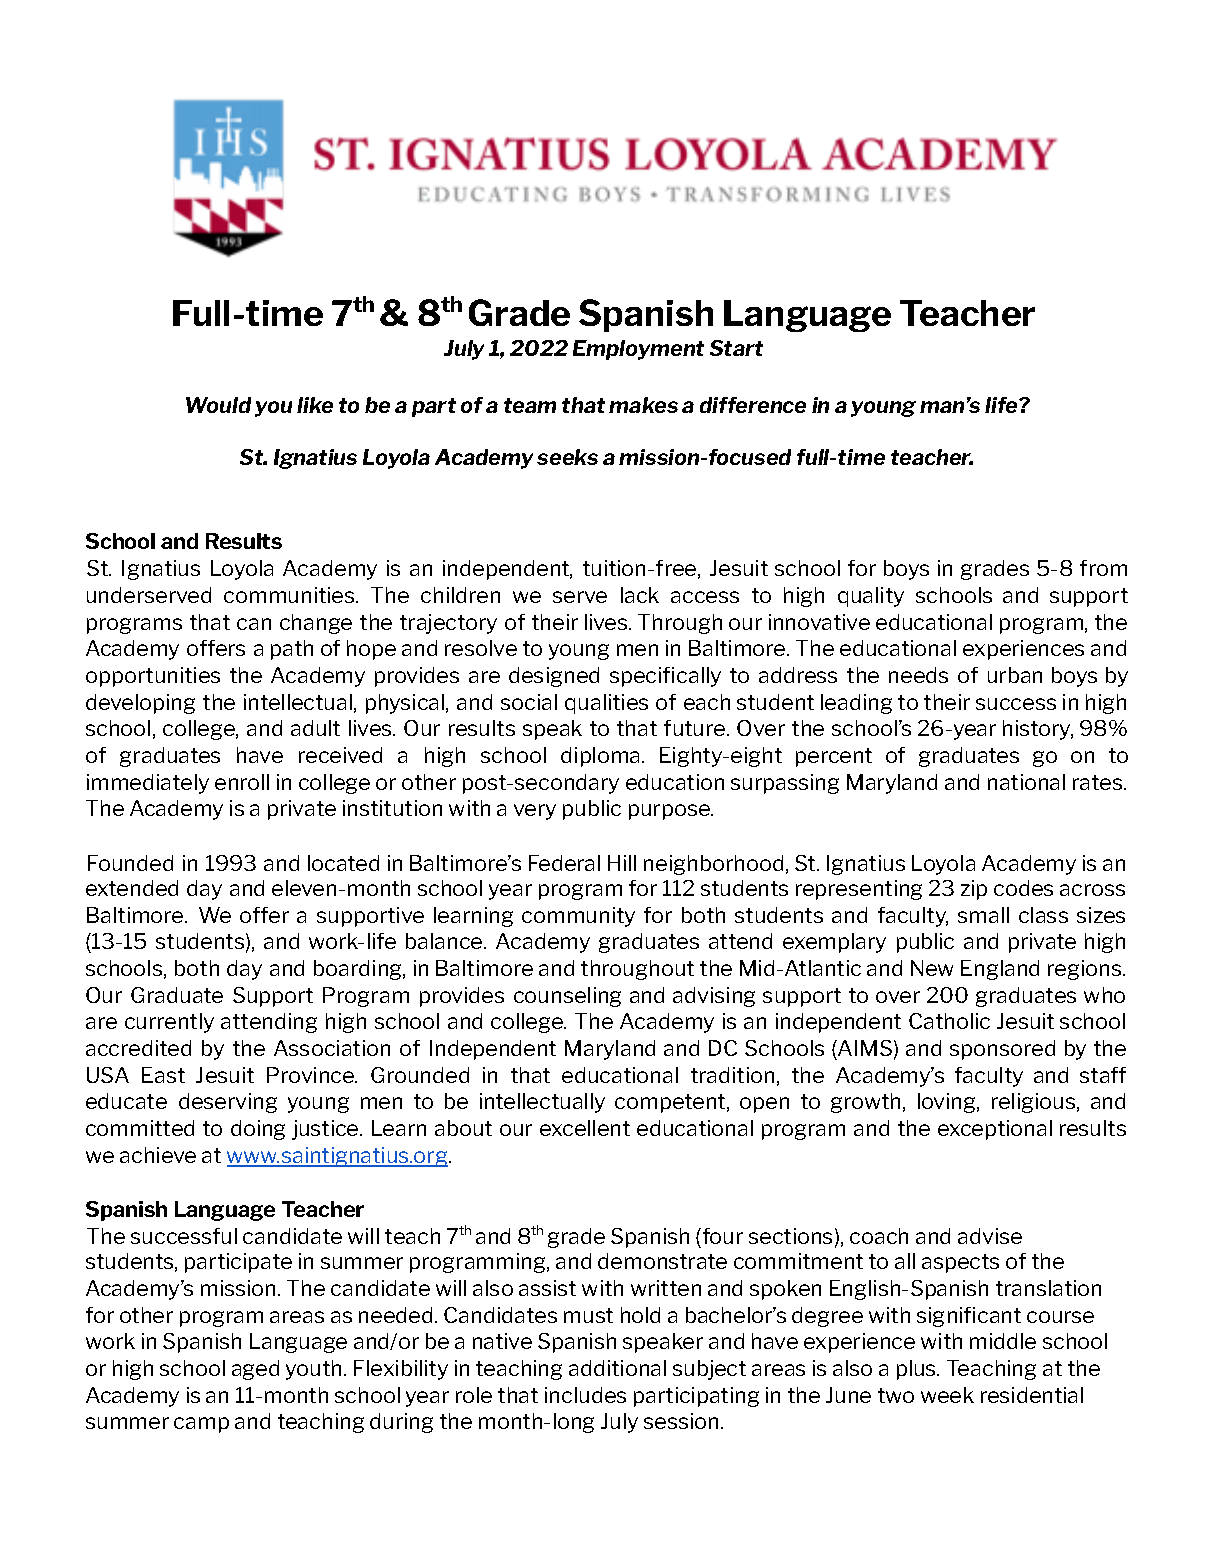 This page has width=1209, height=1564. What do you see at coordinates (315, 728) in the page?
I see `adult` at bounding box center [315, 728].
